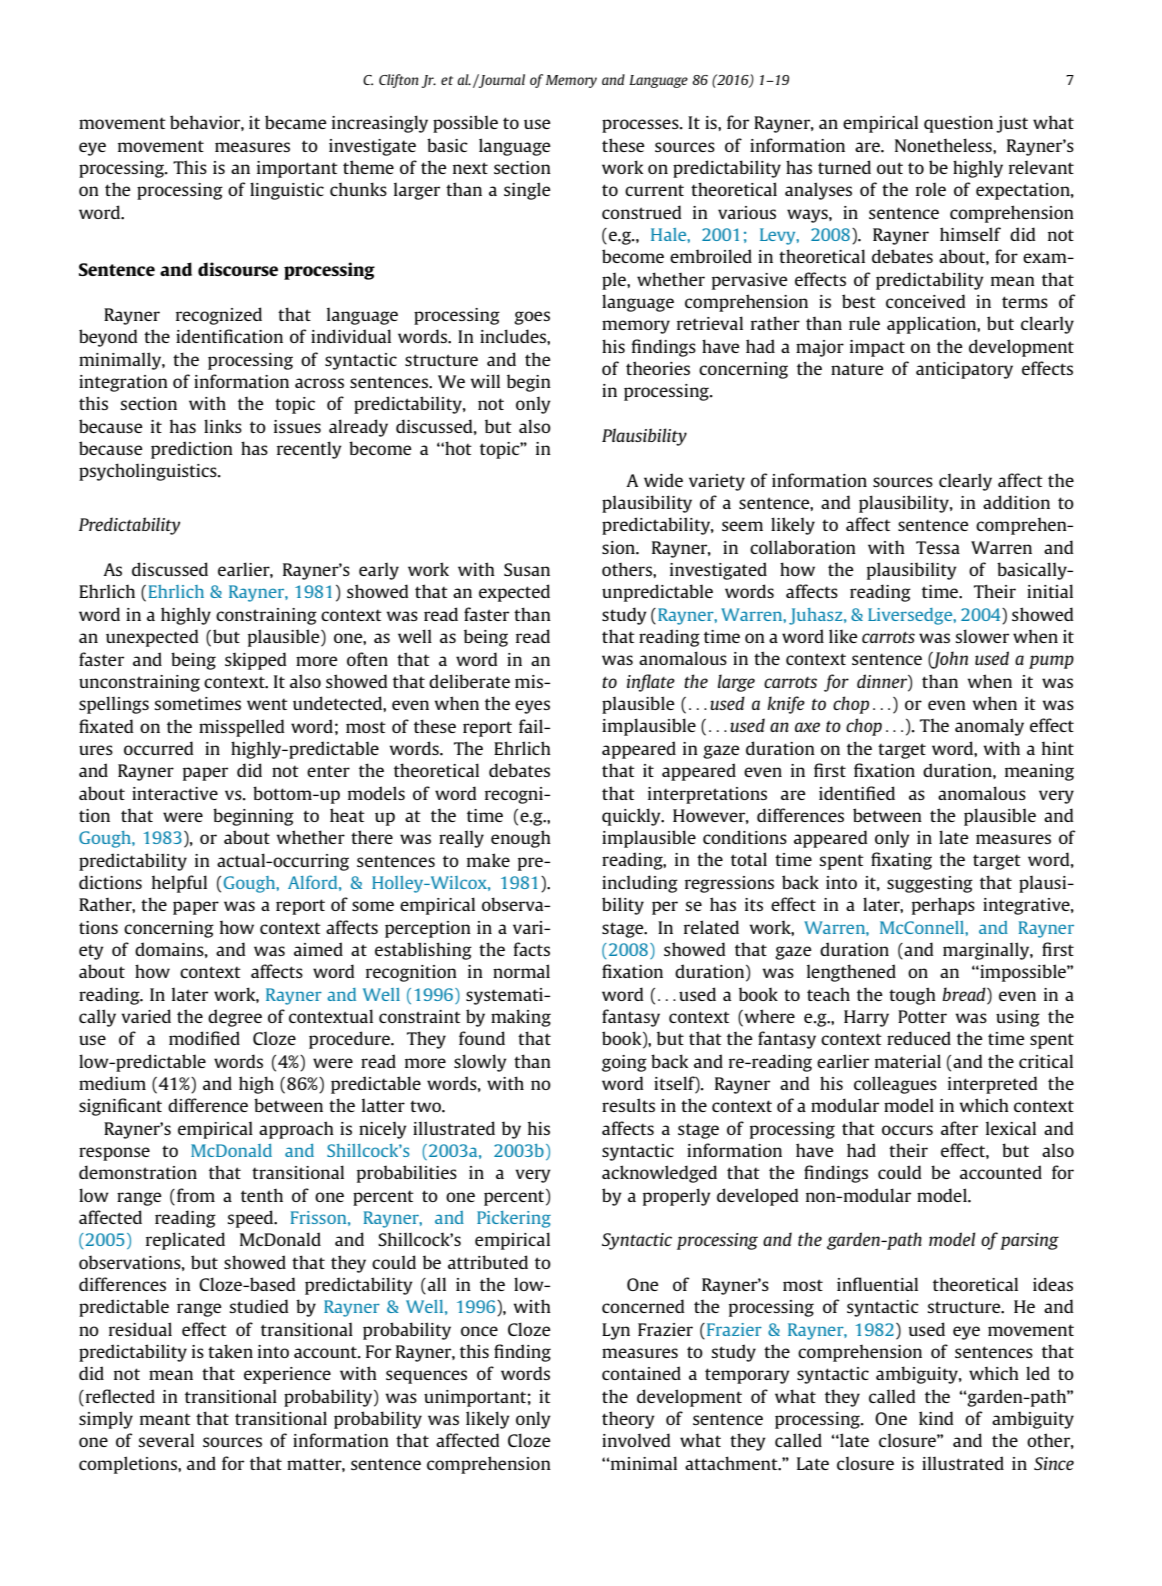 This screenshot has height=1586, width=1162. What do you see at coordinates (175, 793) in the screenshot?
I see `interactive` at bounding box center [175, 793].
